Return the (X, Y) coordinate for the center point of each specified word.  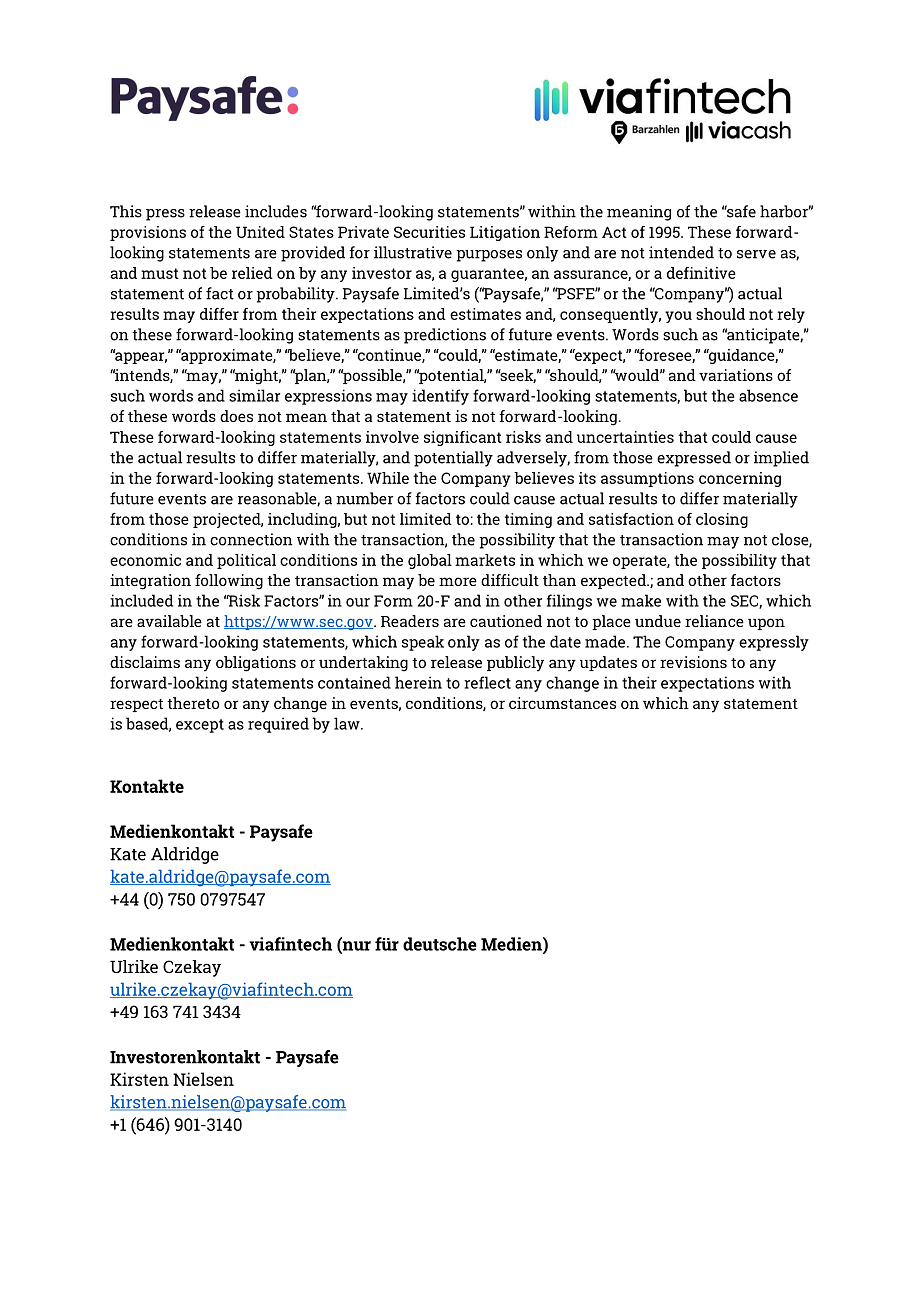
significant (463, 438)
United (260, 232)
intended (681, 252)
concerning (740, 479)
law (348, 723)
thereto (193, 703)
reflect (487, 682)
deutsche (440, 944)
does (236, 416)
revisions (693, 662)
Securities (429, 232)
